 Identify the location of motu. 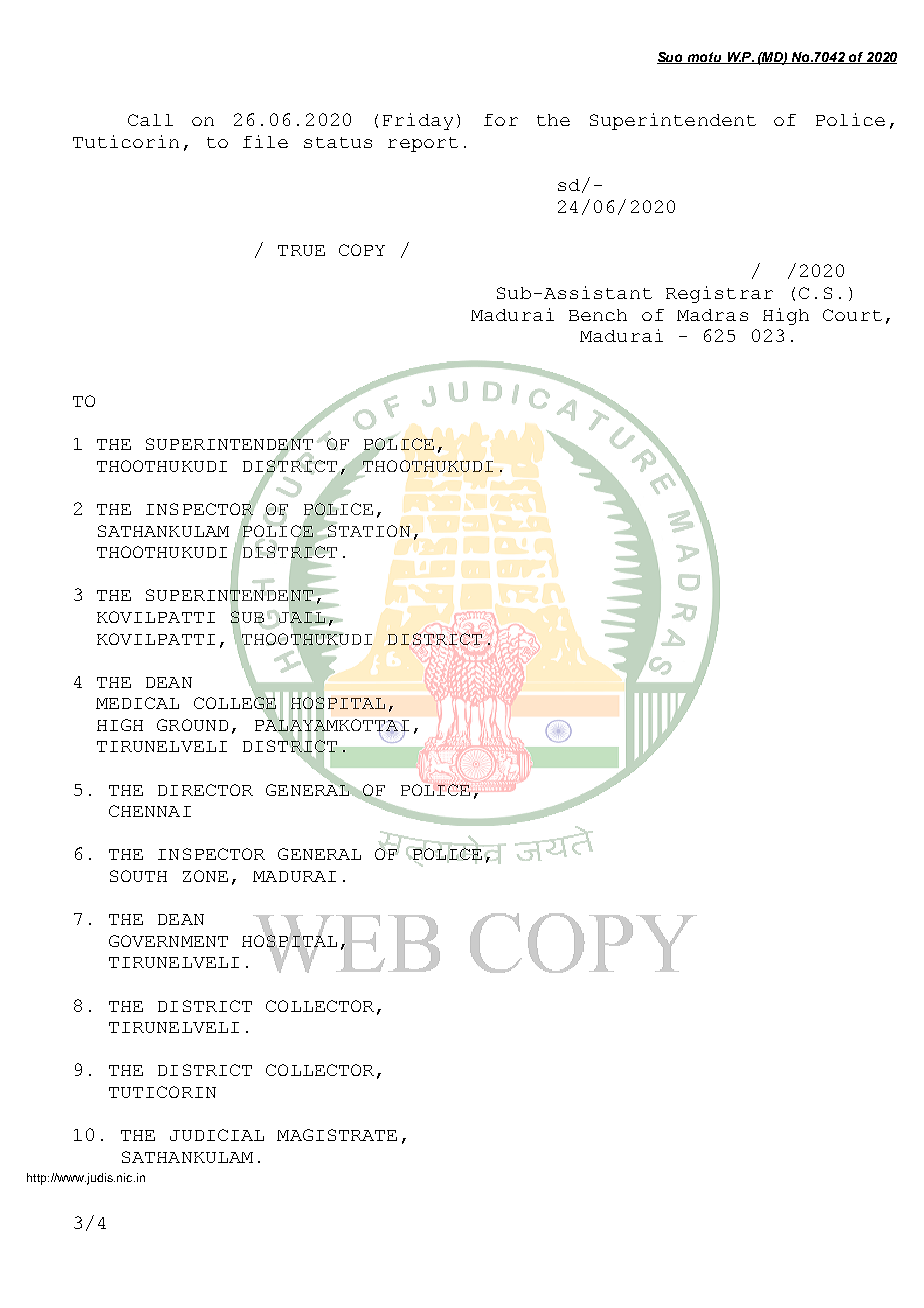
(704, 58).
